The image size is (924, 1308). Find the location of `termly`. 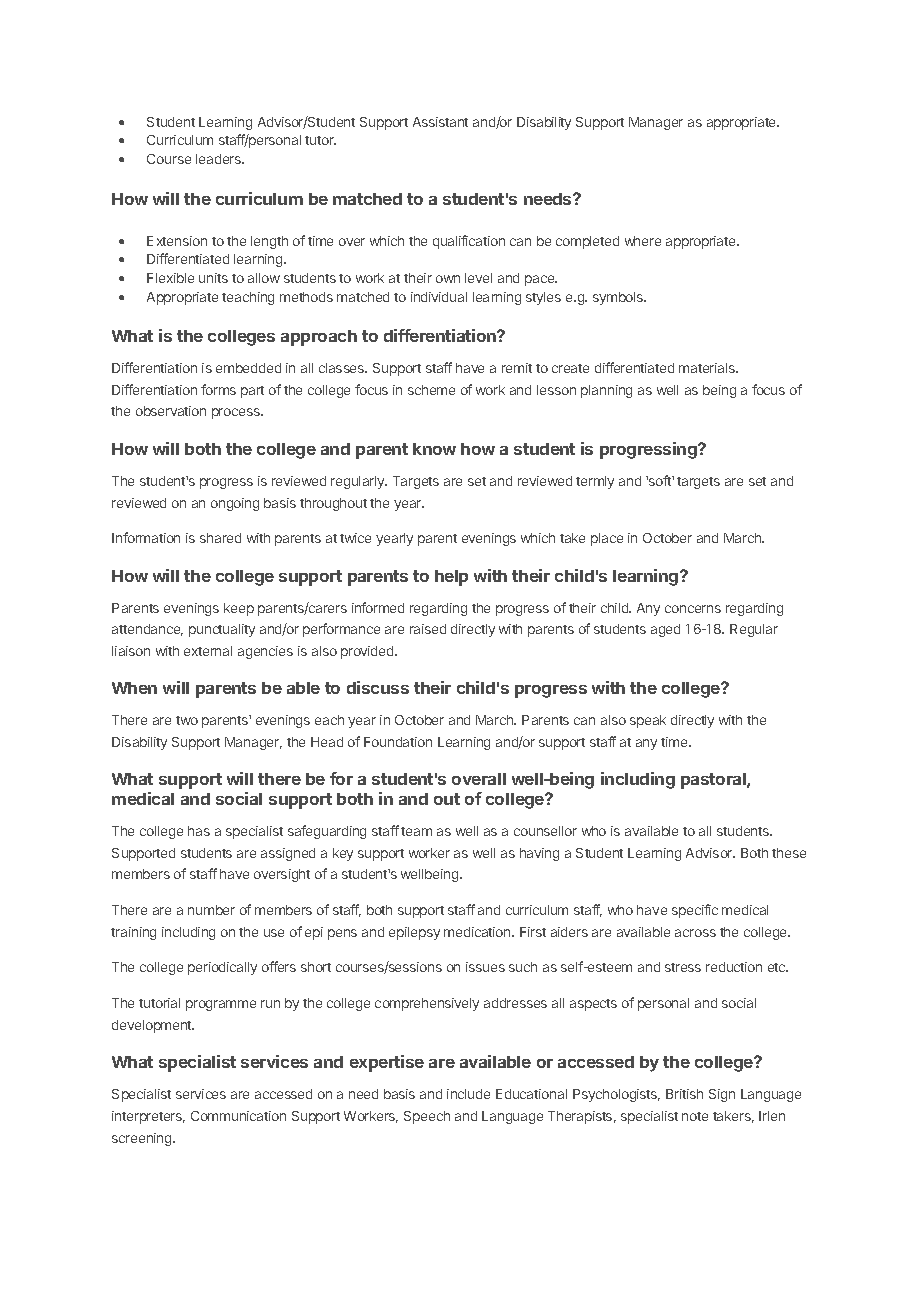

termly is located at coordinates (595, 482).
